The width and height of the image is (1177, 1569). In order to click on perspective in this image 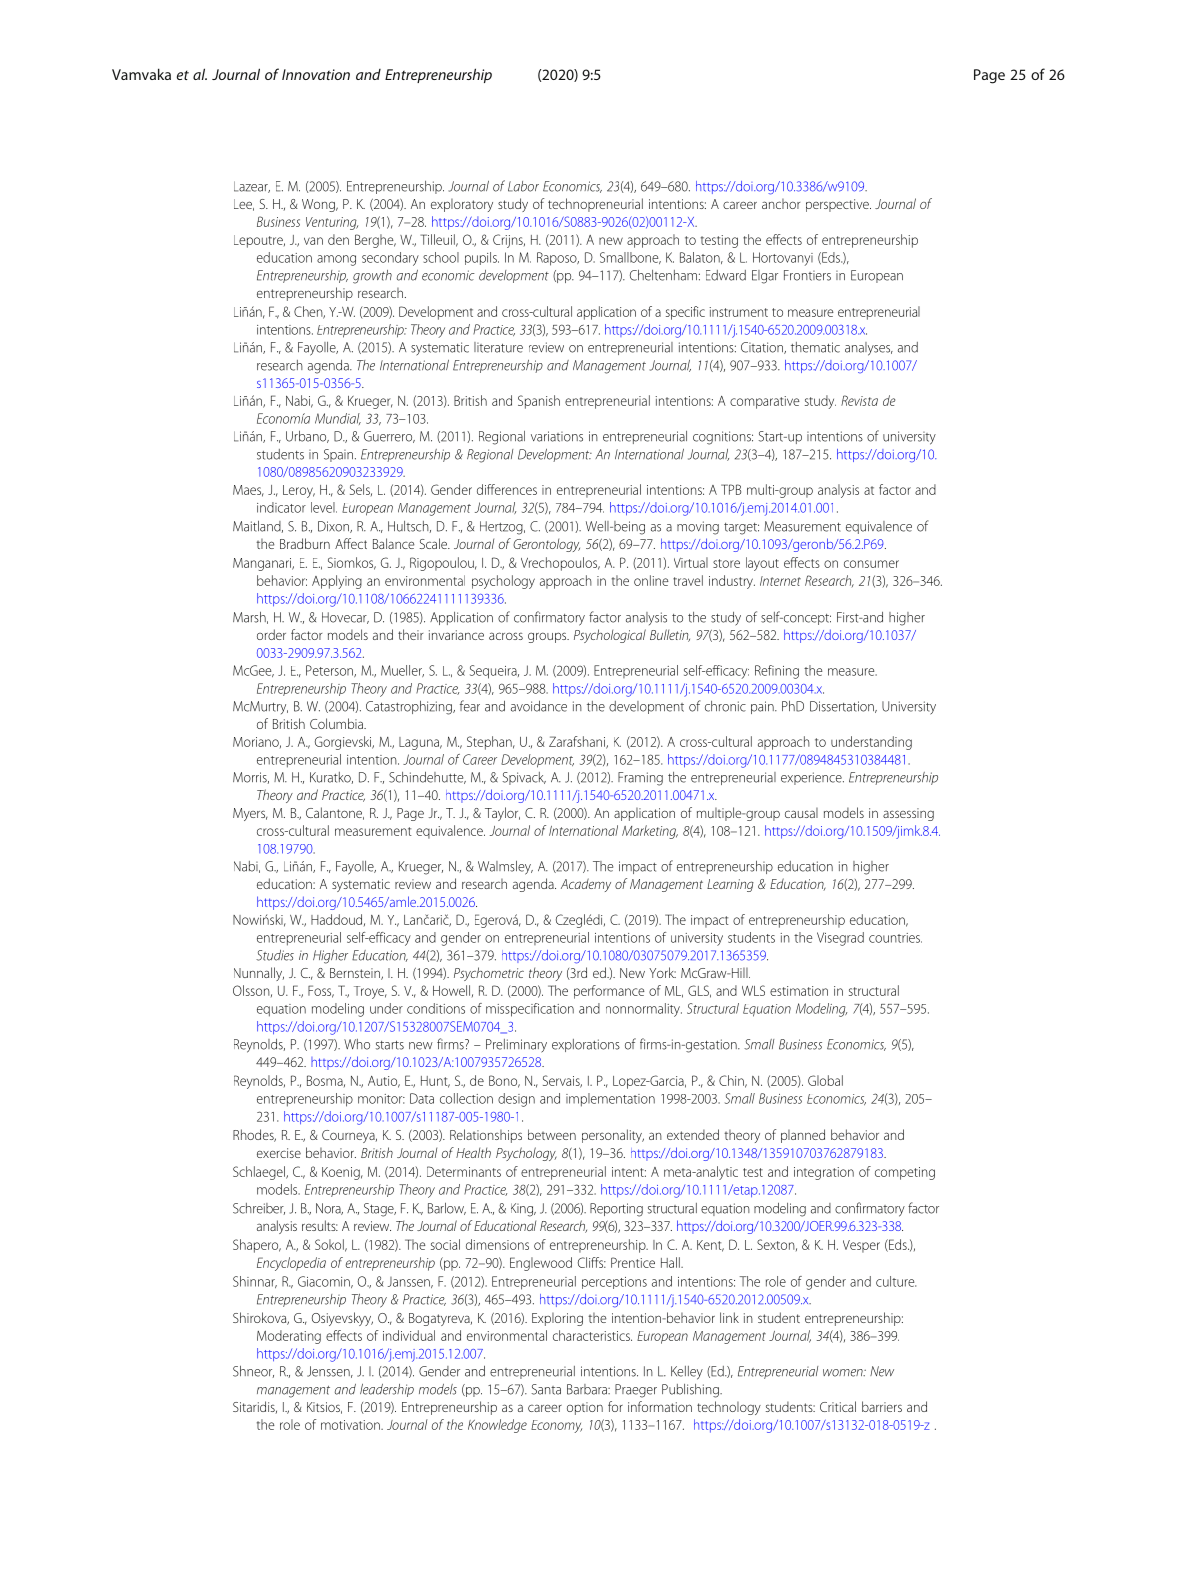, I will do `click(838, 205)`.
